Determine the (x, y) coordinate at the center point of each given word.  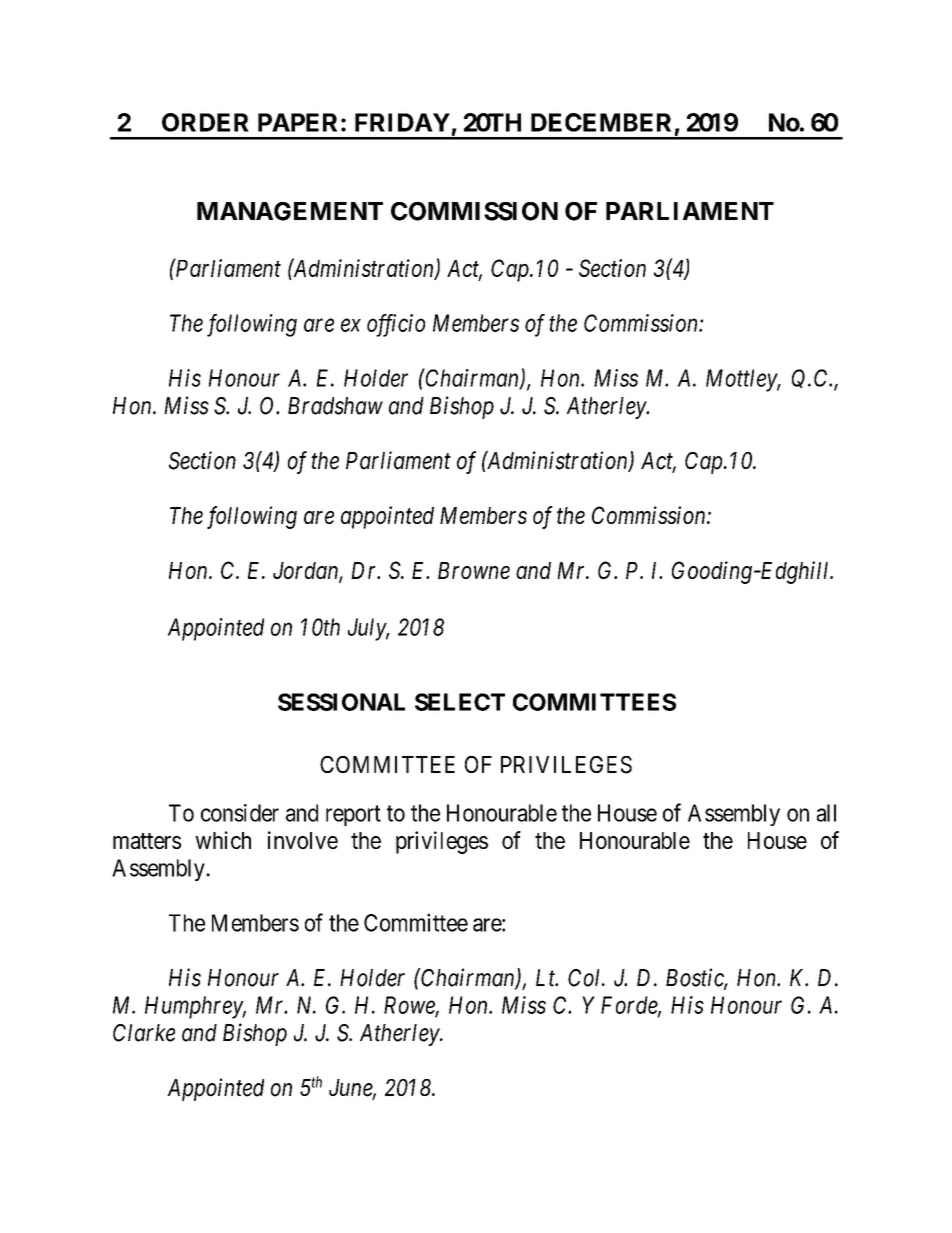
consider (240, 813)
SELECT (460, 702)
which (223, 840)
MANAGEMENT (290, 211)
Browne (474, 570)
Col (586, 978)
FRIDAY (402, 122)
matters (147, 841)
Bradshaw (335, 406)
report (353, 815)
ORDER (205, 122)
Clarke (144, 1033)
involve (303, 840)
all (826, 813)
